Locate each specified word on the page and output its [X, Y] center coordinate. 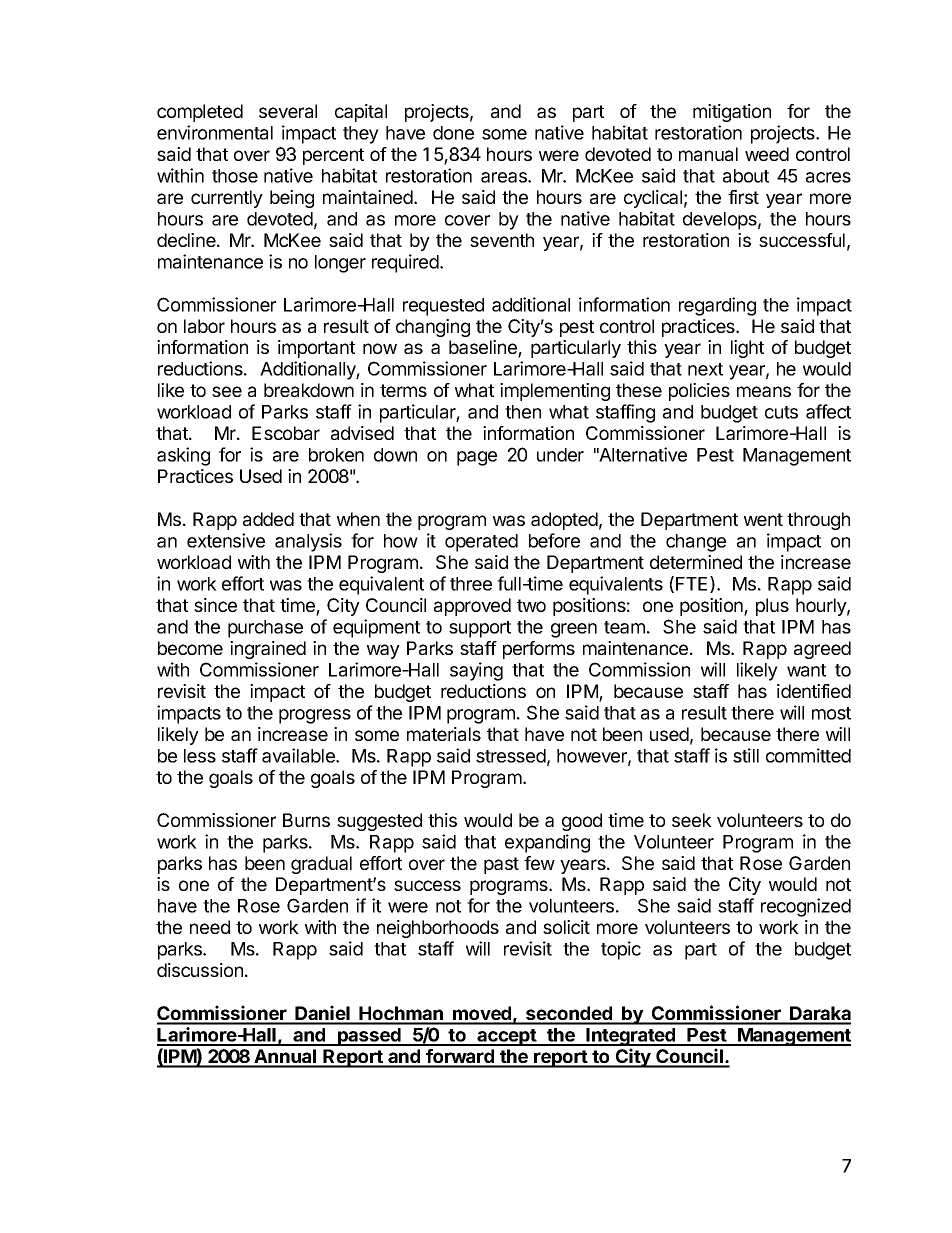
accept [506, 1037]
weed [767, 154]
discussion [200, 970]
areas [505, 177]
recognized [806, 907]
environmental [215, 132]
